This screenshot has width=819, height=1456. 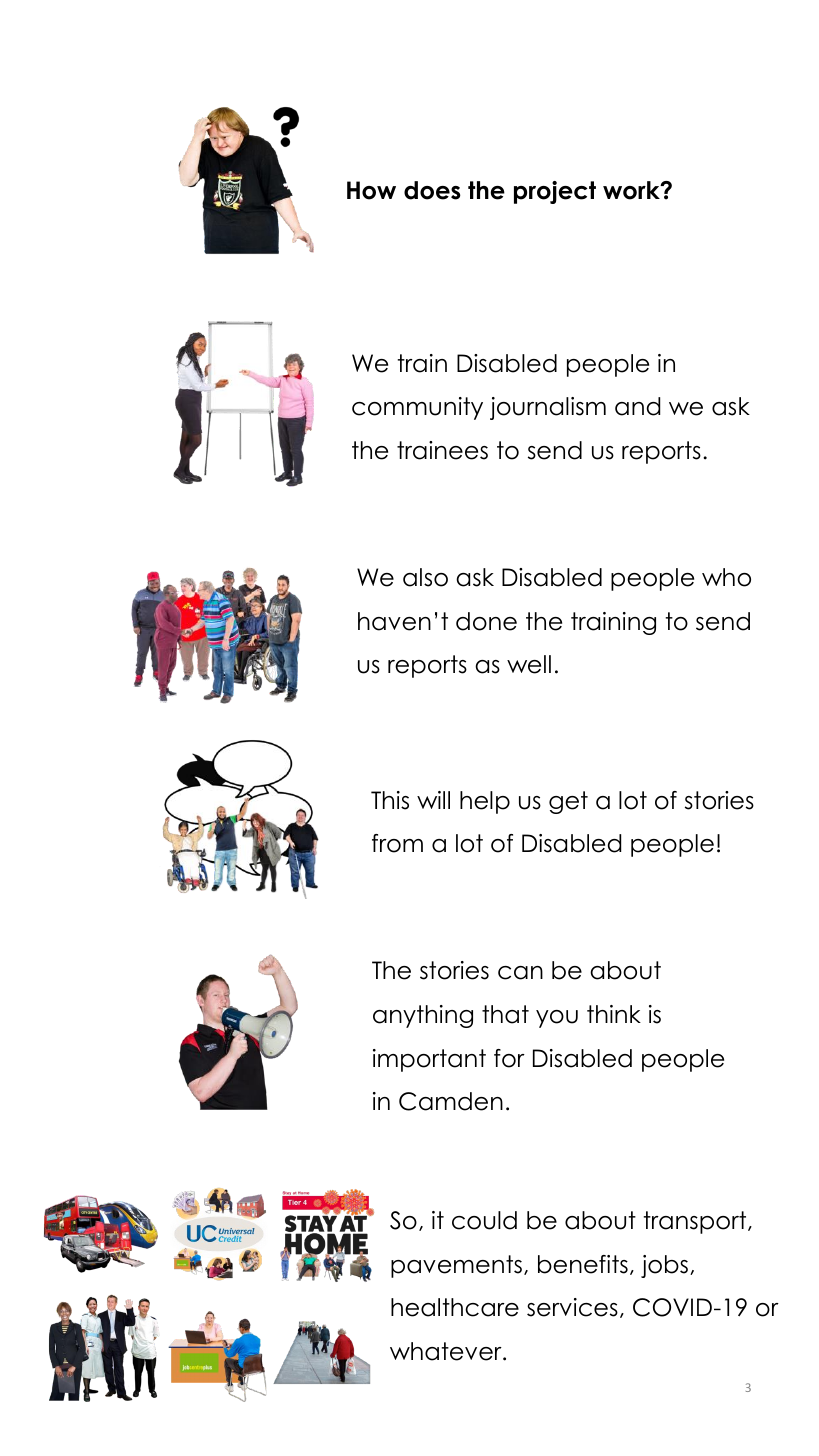 What do you see at coordinates (726, 577) in the screenshot?
I see `who` at bounding box center [726, 577].
